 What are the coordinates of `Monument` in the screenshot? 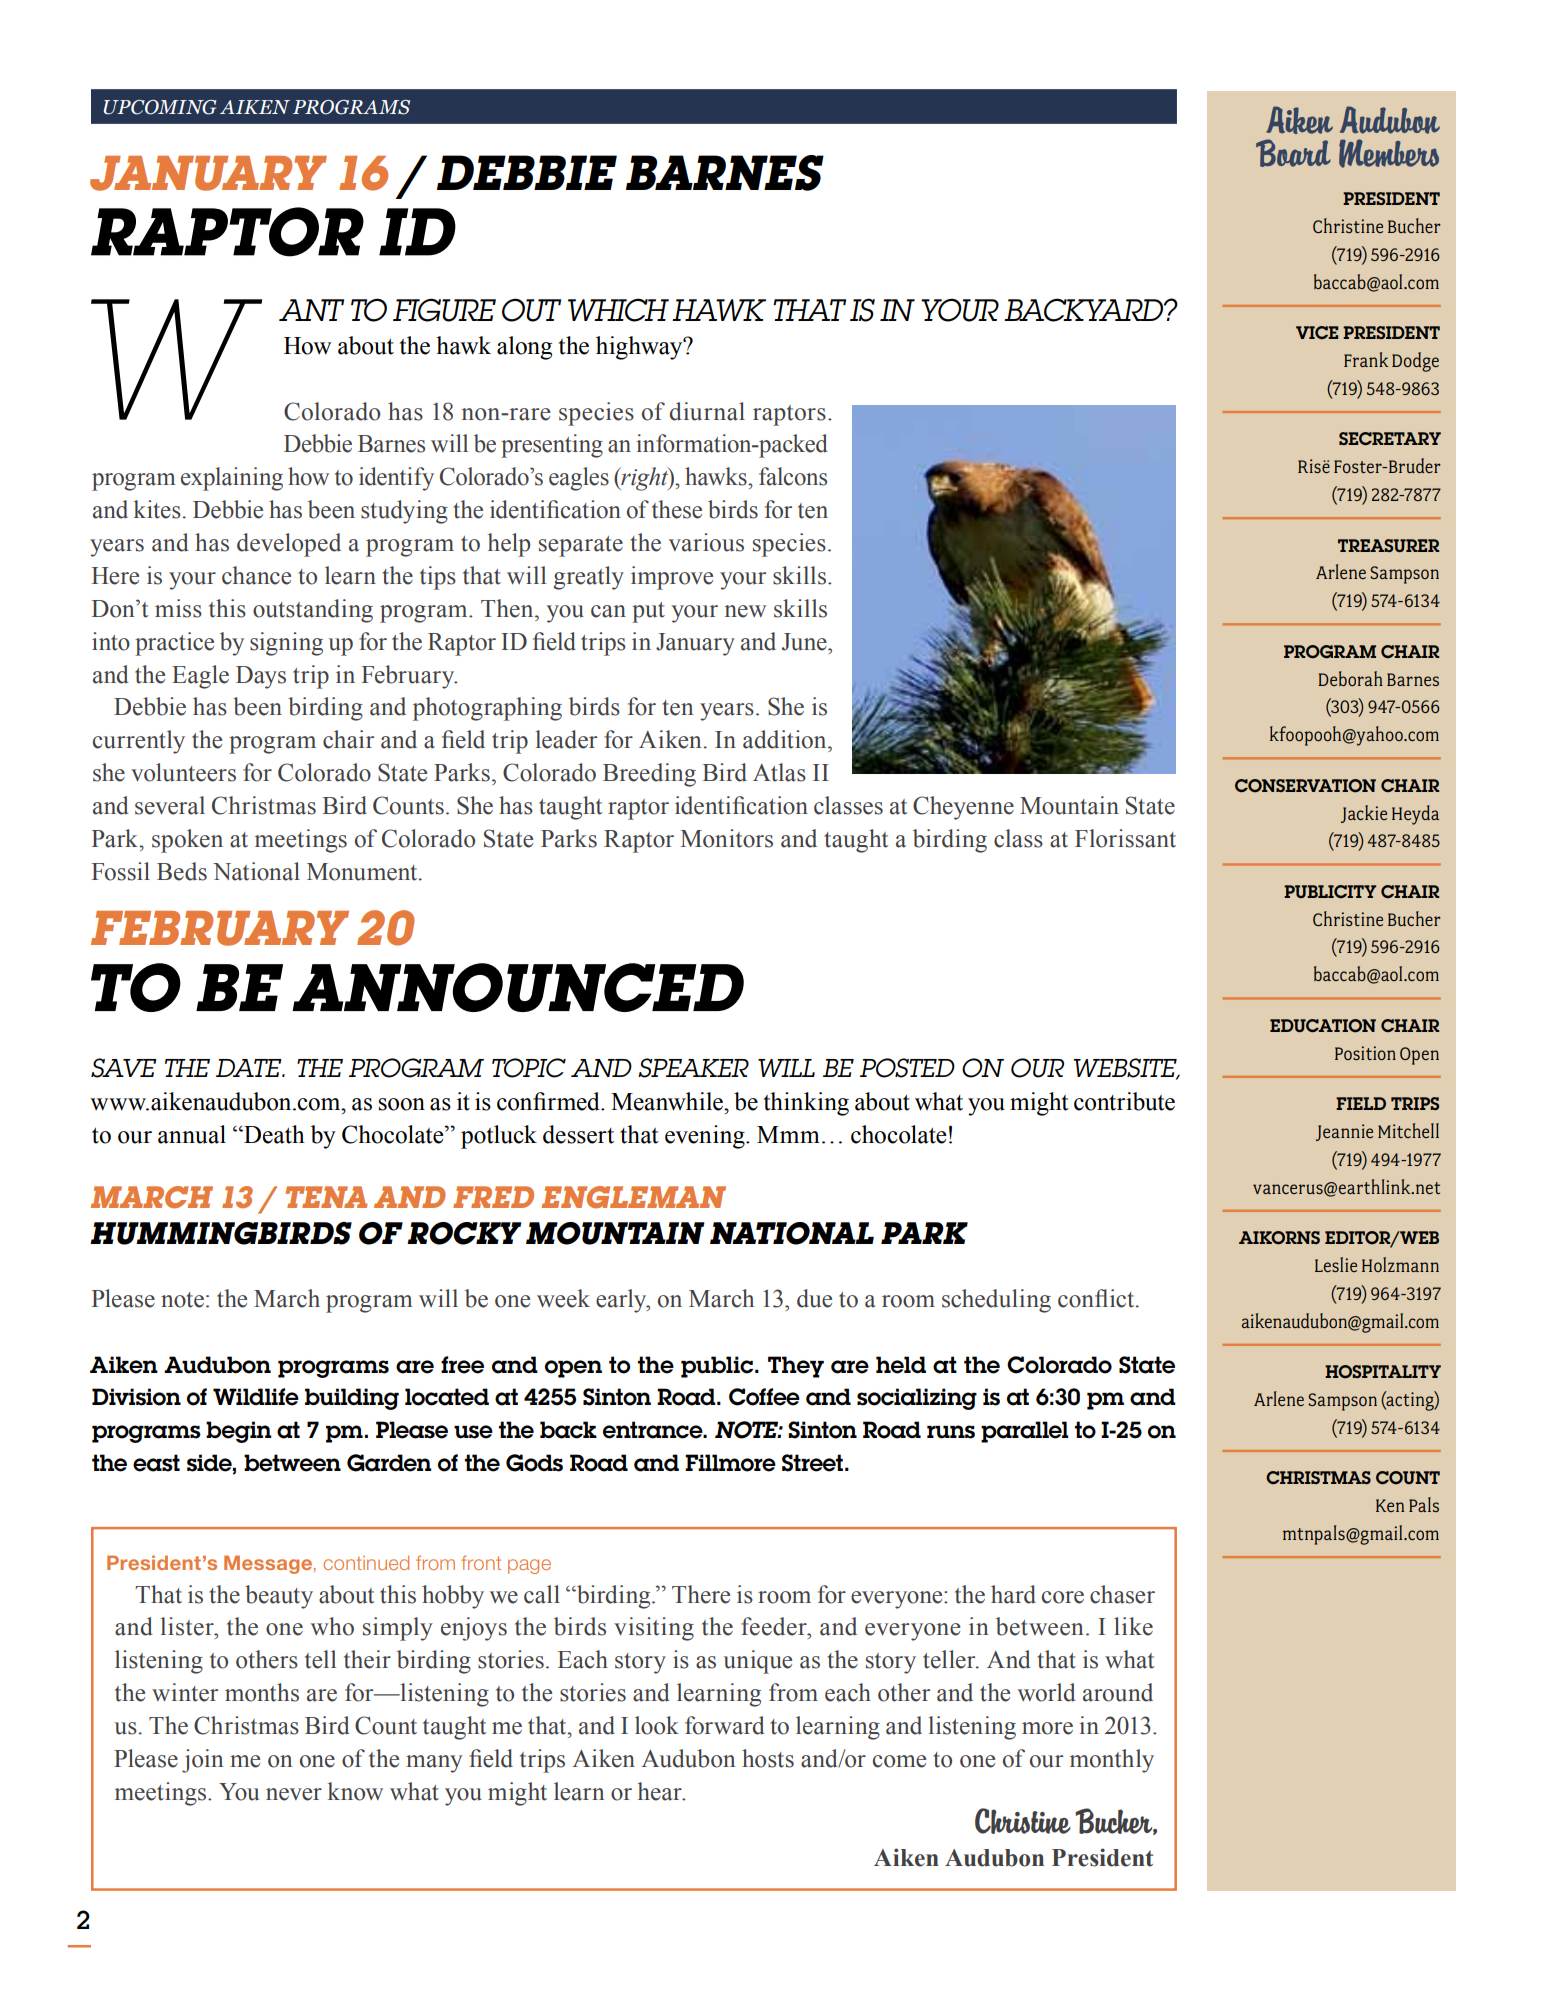 It's located at (363, 872).
